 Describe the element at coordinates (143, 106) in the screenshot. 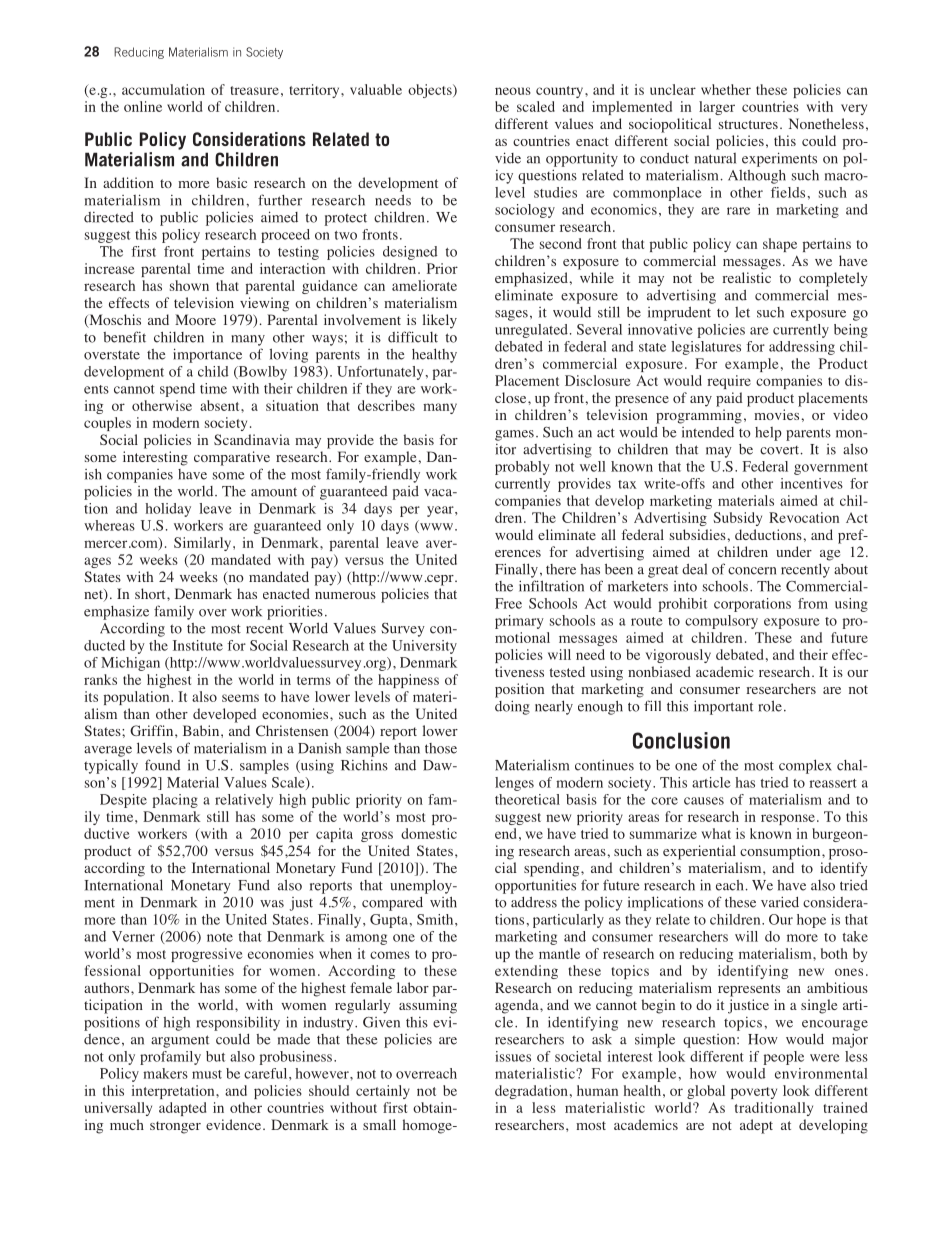

I see `online` at that location.
